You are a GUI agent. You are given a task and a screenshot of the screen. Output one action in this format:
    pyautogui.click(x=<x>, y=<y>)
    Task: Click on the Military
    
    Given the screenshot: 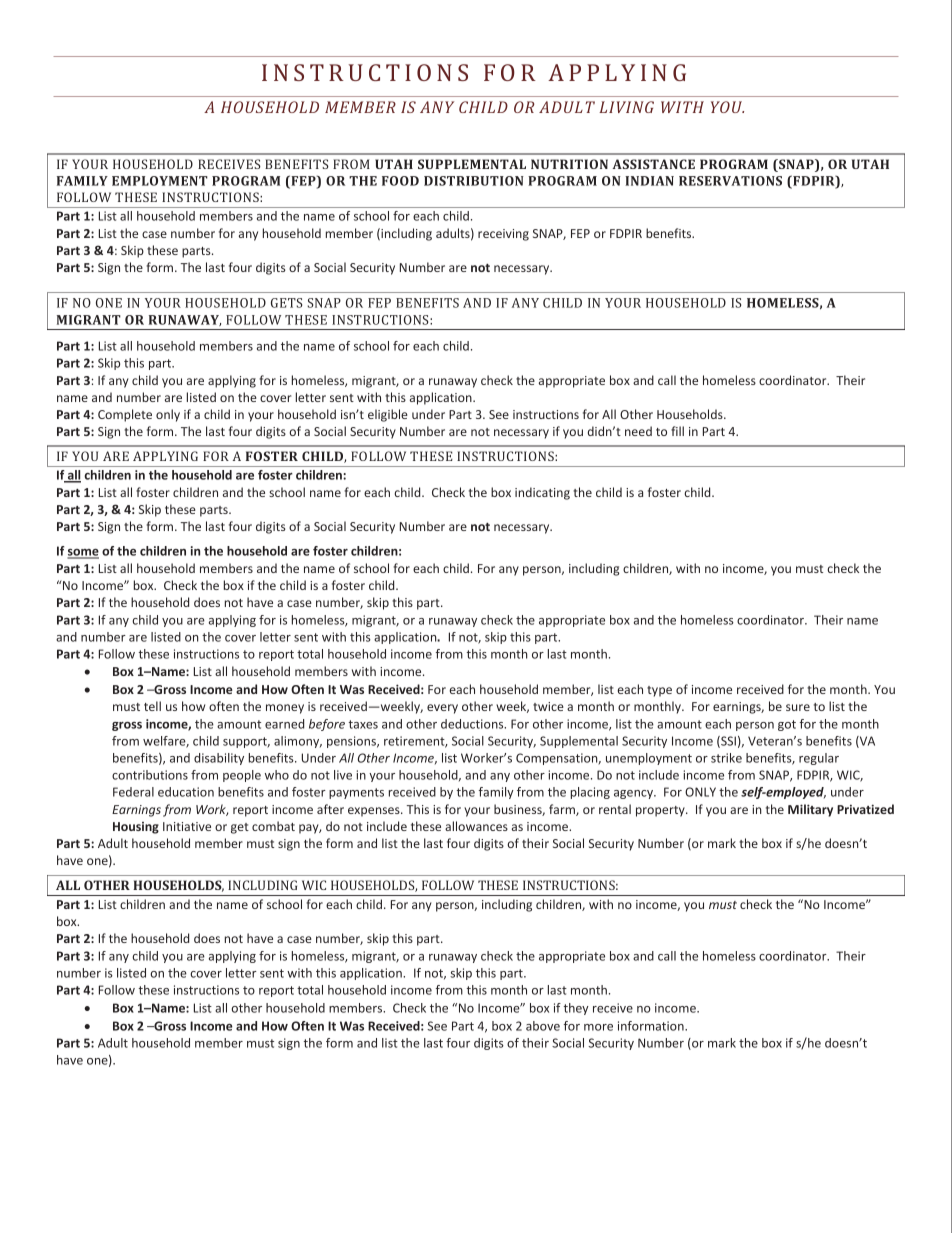 What is the action you would take?
    pyautogui.click(x=810, y=810)
